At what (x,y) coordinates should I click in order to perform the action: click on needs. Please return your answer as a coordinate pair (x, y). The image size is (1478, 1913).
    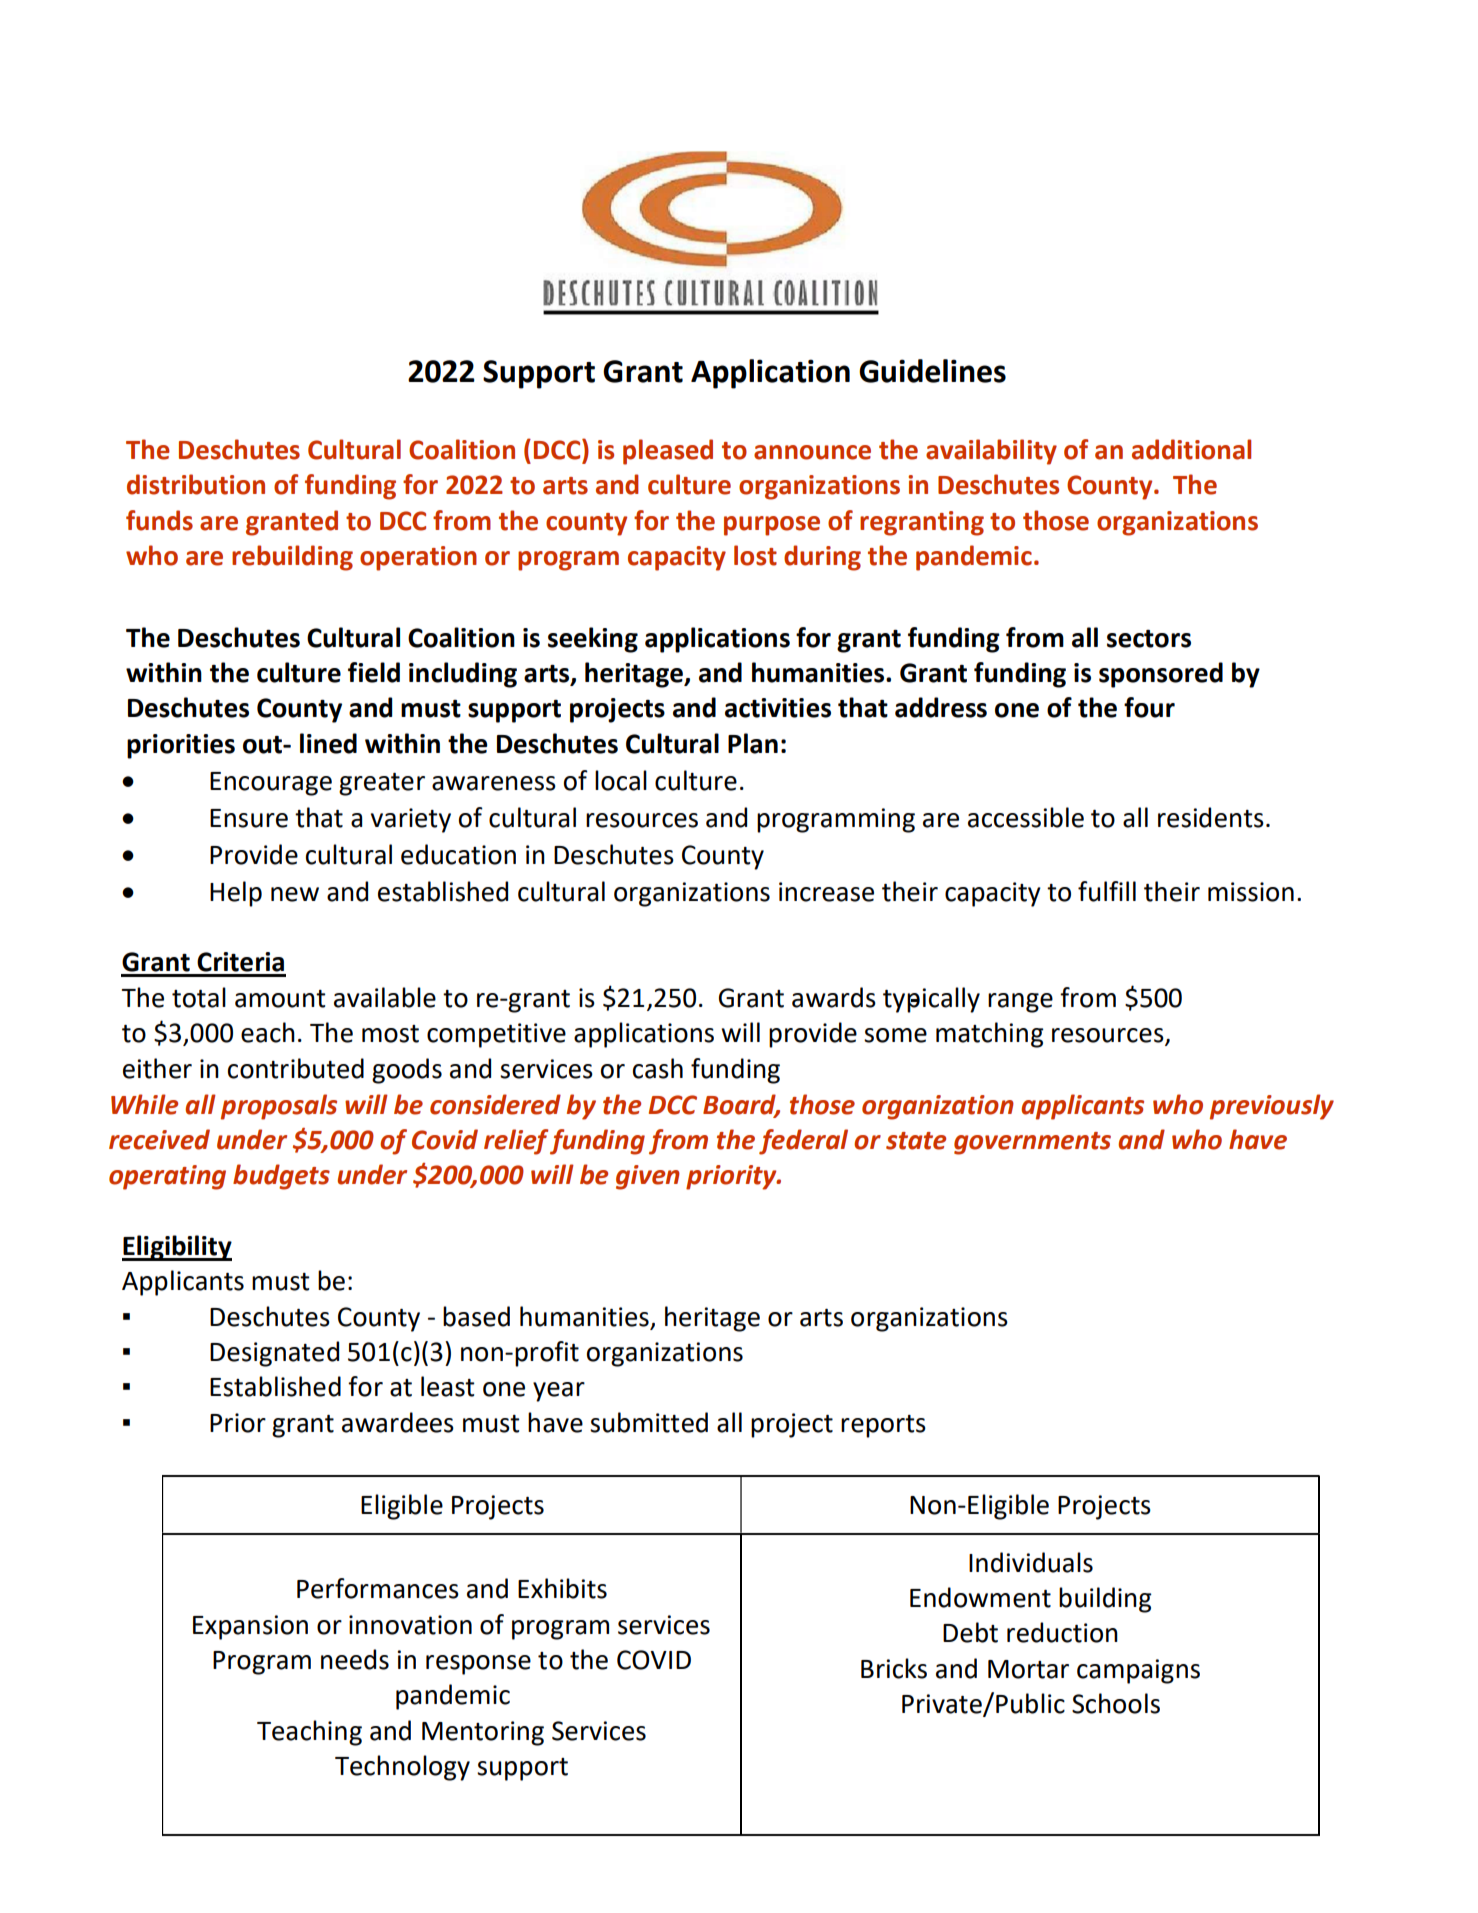
    Looking at the image, I should click on (355, 1659).
